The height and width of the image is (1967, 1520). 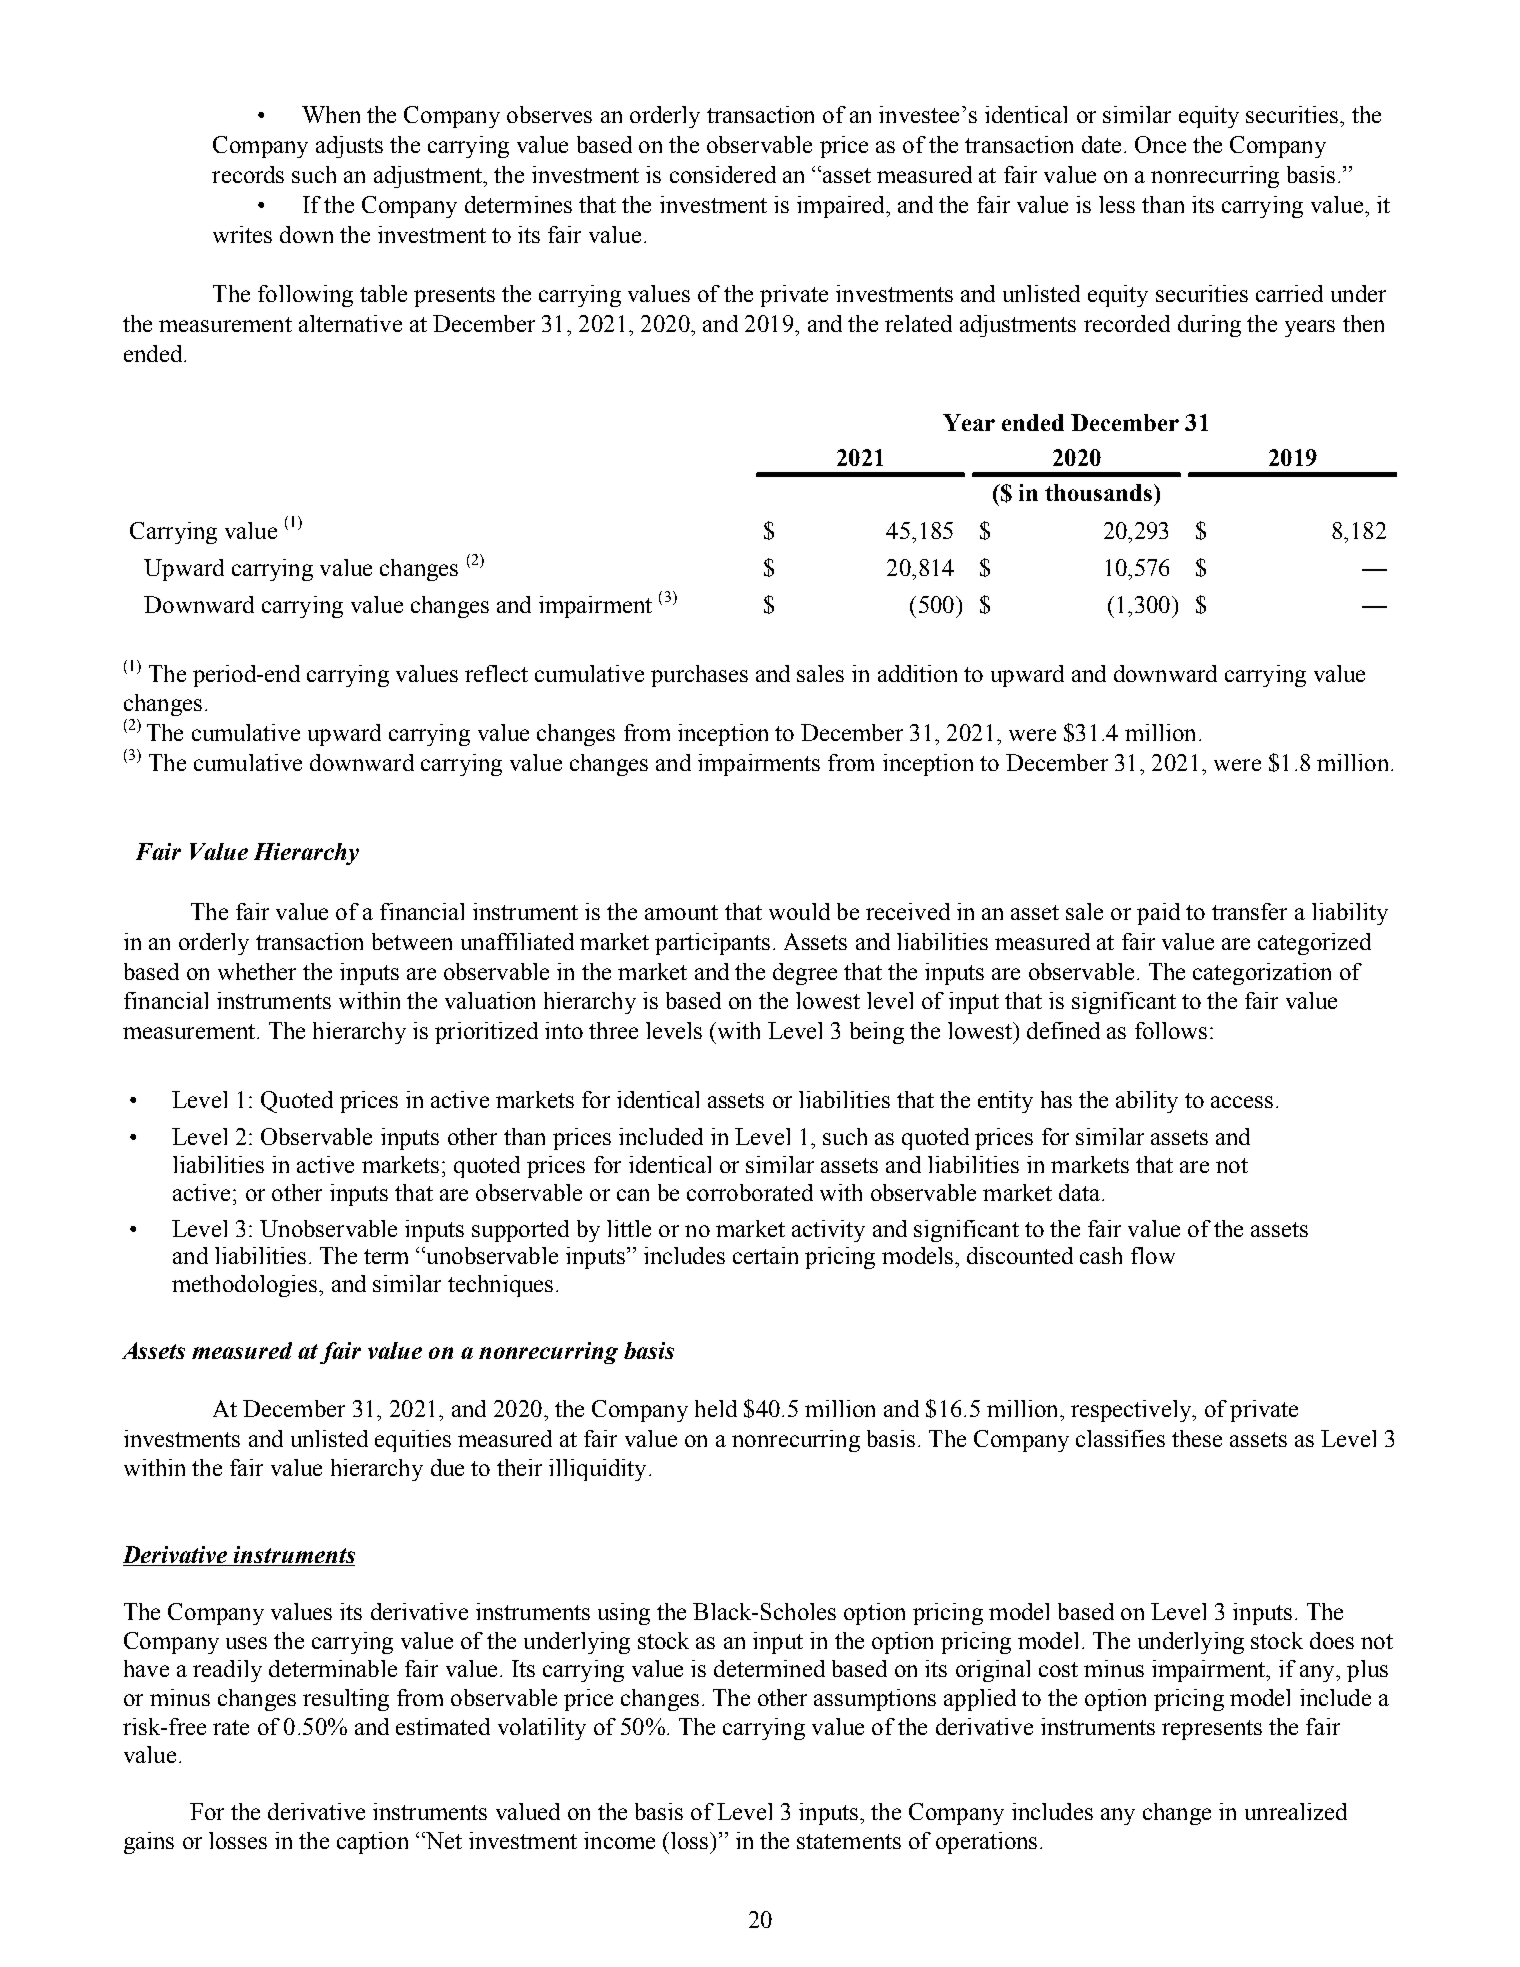 What do you see at coordinates (1296, 1811) in the image?
I see `unrealized` at bounding box center [1296, 1811].
